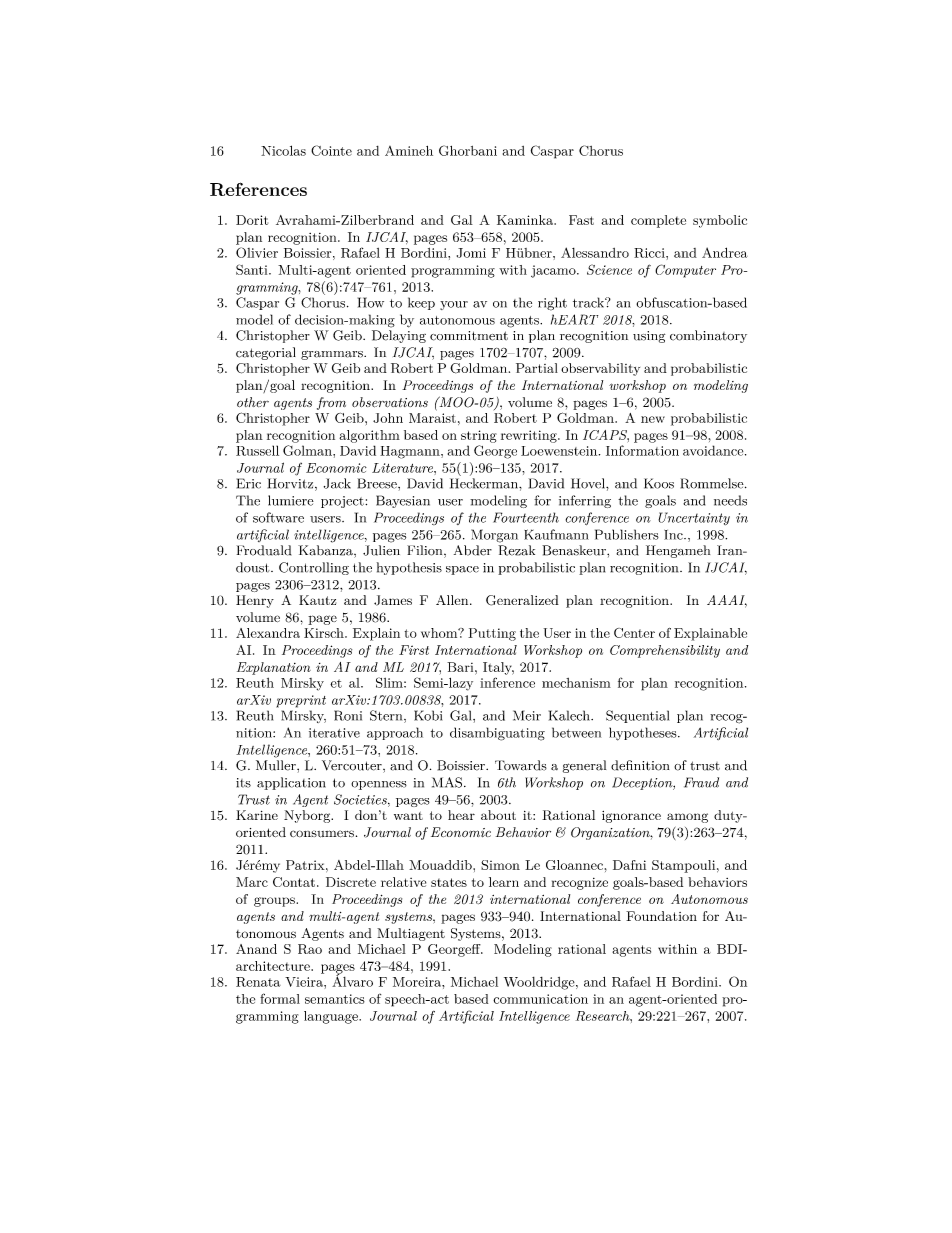  Describe the element at coordinates (539, 983) in the page. I see `Wooldridge` at that location.
